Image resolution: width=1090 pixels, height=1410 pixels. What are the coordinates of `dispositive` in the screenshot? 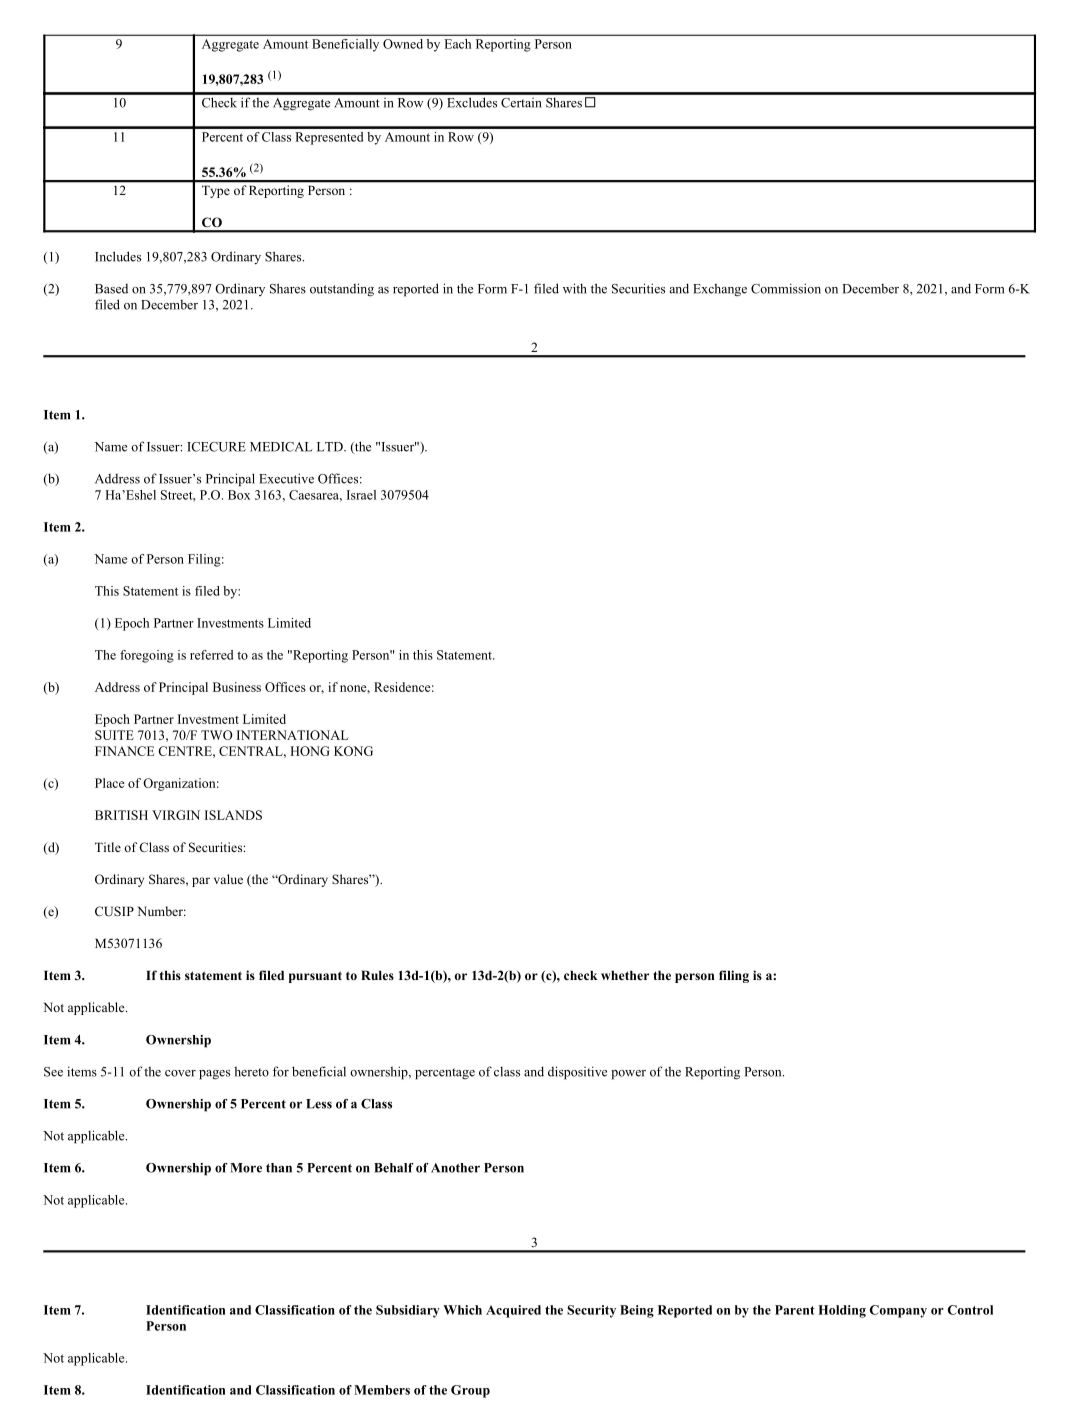 It's located at (577, 1073).
